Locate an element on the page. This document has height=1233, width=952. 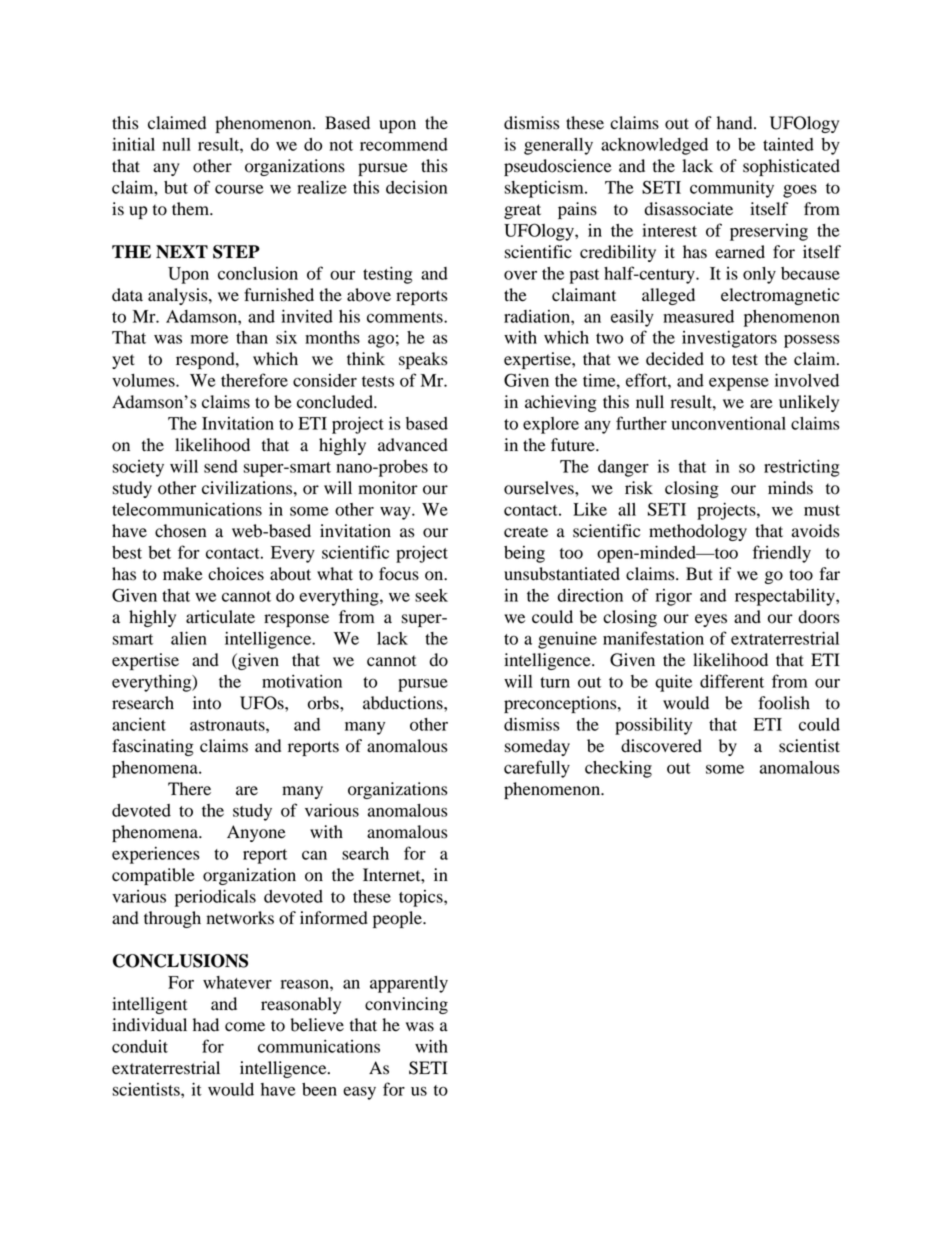
carefully is located at coordinates (537, 769).
